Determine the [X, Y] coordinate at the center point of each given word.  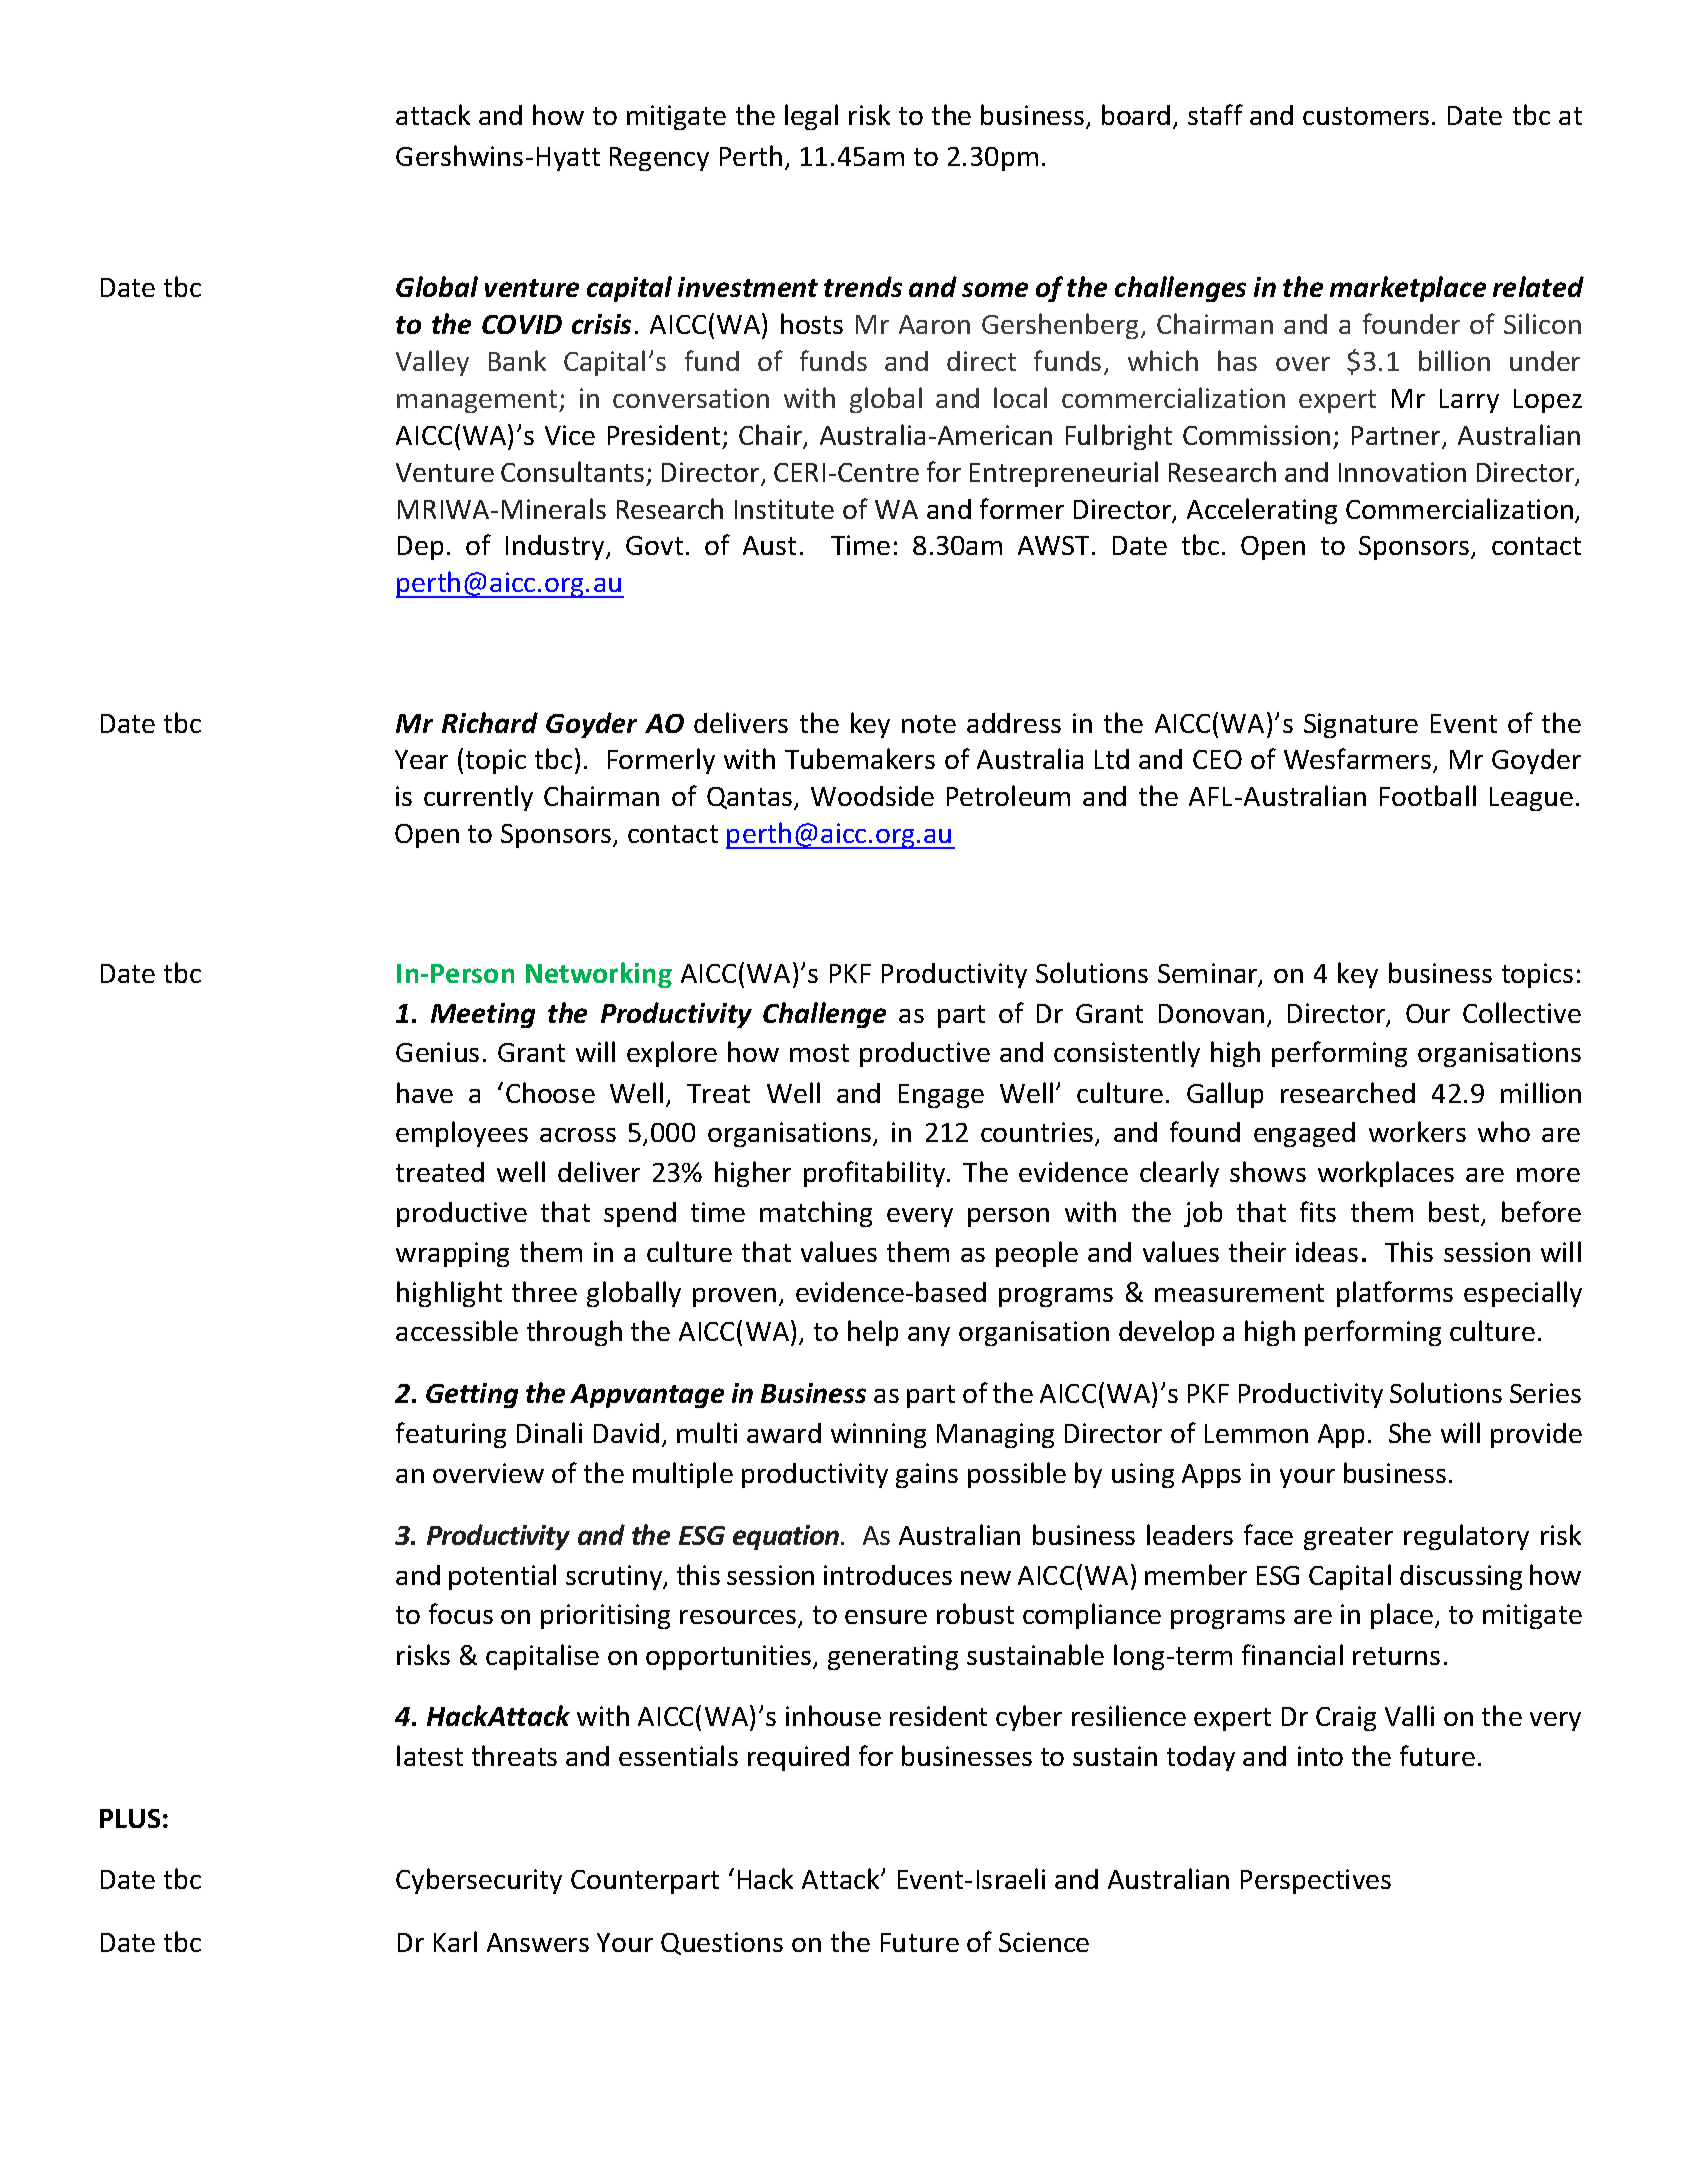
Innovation [1402, 472]
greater [1348, 1538]
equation [786, 1537]
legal [811, 117]
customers [1366, 116]
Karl [455, 1941]
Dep [420, 548]
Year [421, 759]
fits [1318, 1211]
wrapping [452, 1254]
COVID [522, 324]
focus [461, 1613]
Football [1428, 795]
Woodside [872, 796]
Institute [784, 509]
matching [816, 1214]
